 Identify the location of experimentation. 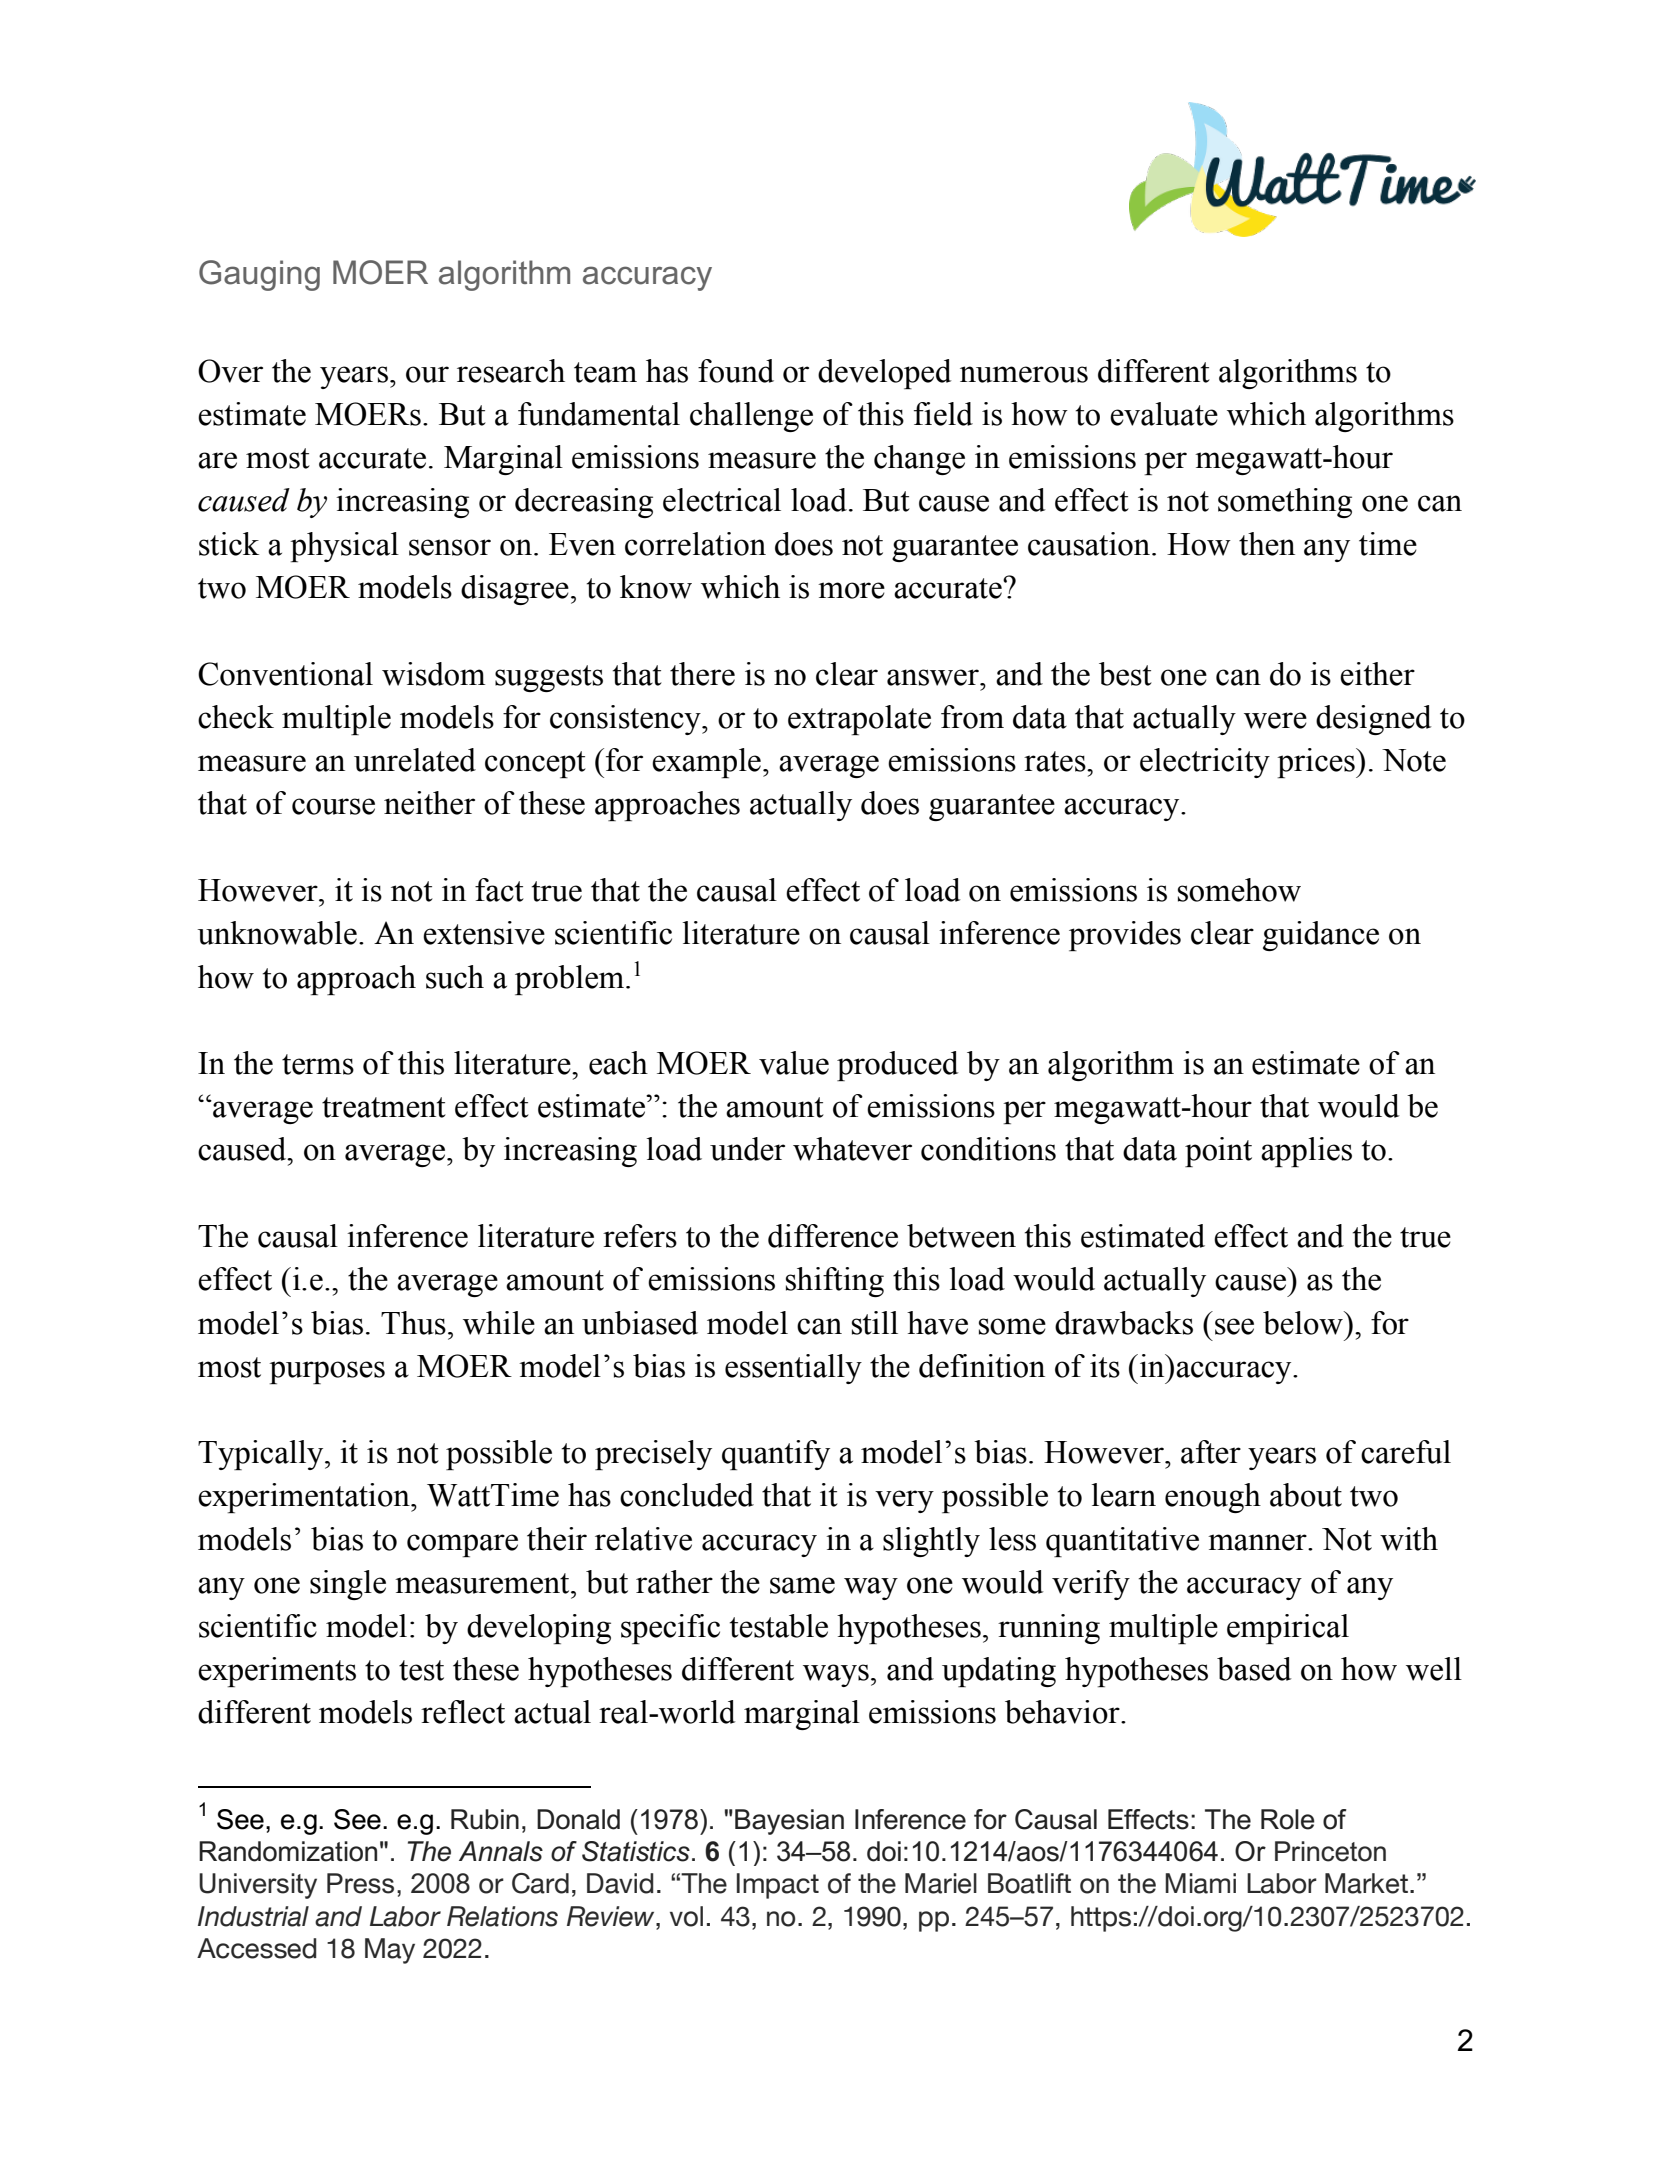
(305, 1498).
